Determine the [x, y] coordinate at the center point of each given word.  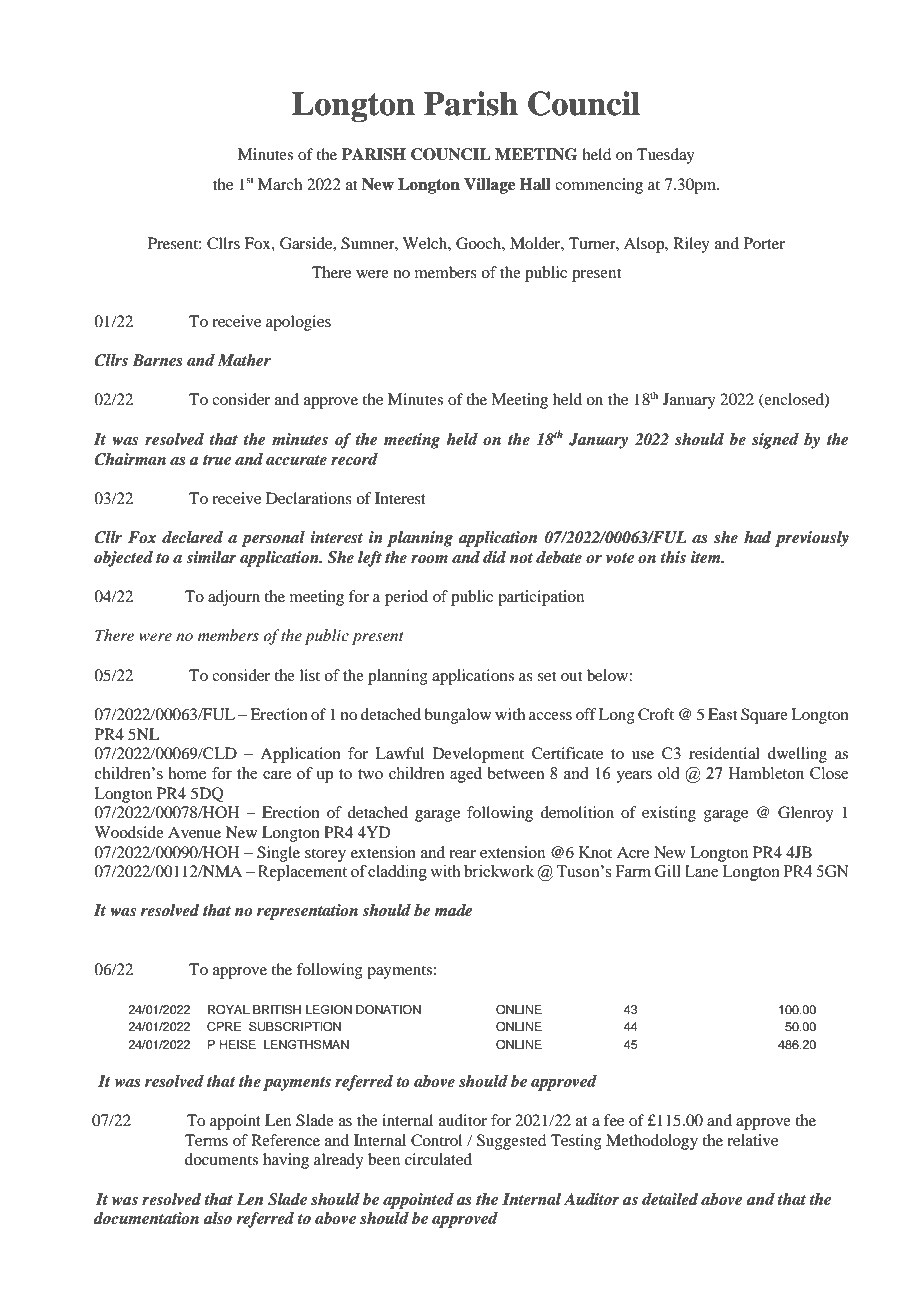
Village [489, 186]
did [494, 557]
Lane [701, 871]
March [280, 184]
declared [192, 537]
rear [462, 854]
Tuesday [666, 156]
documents [221, 1159]
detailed [670, 1199]
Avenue [194, 832]
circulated [438, 1159]
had [757, 537]
